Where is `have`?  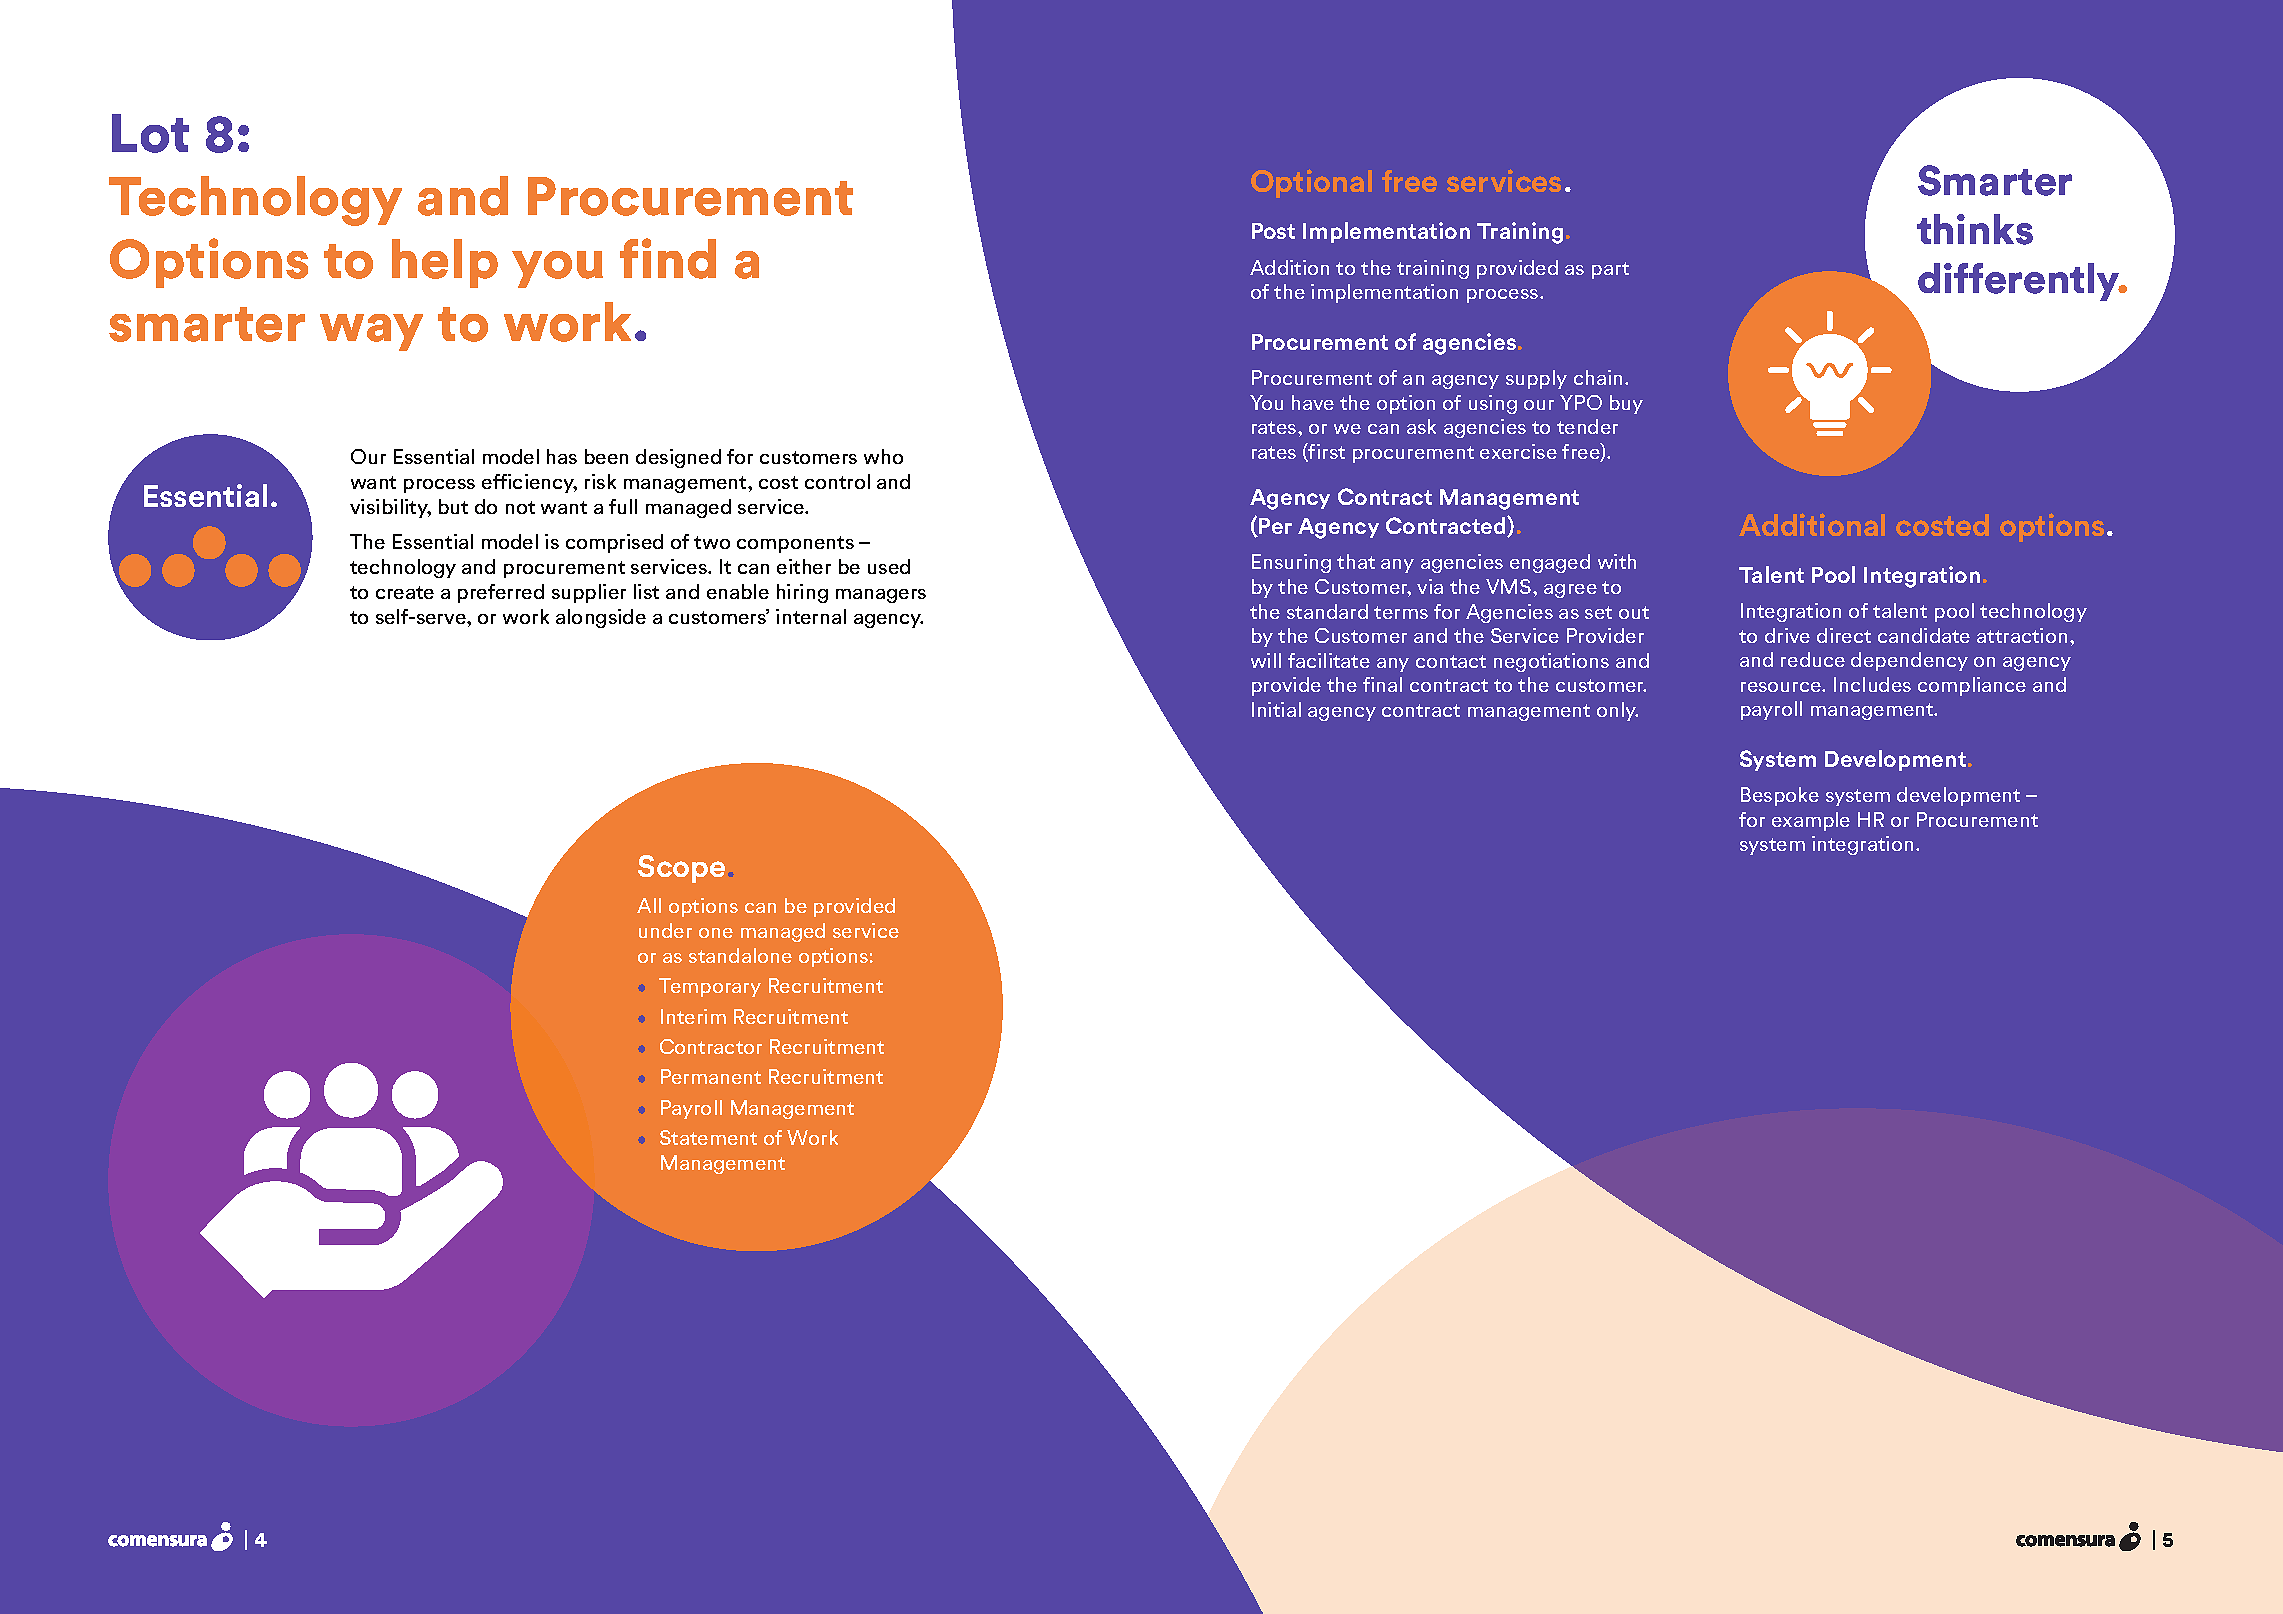 have is located at coordinates (1313, 402).
